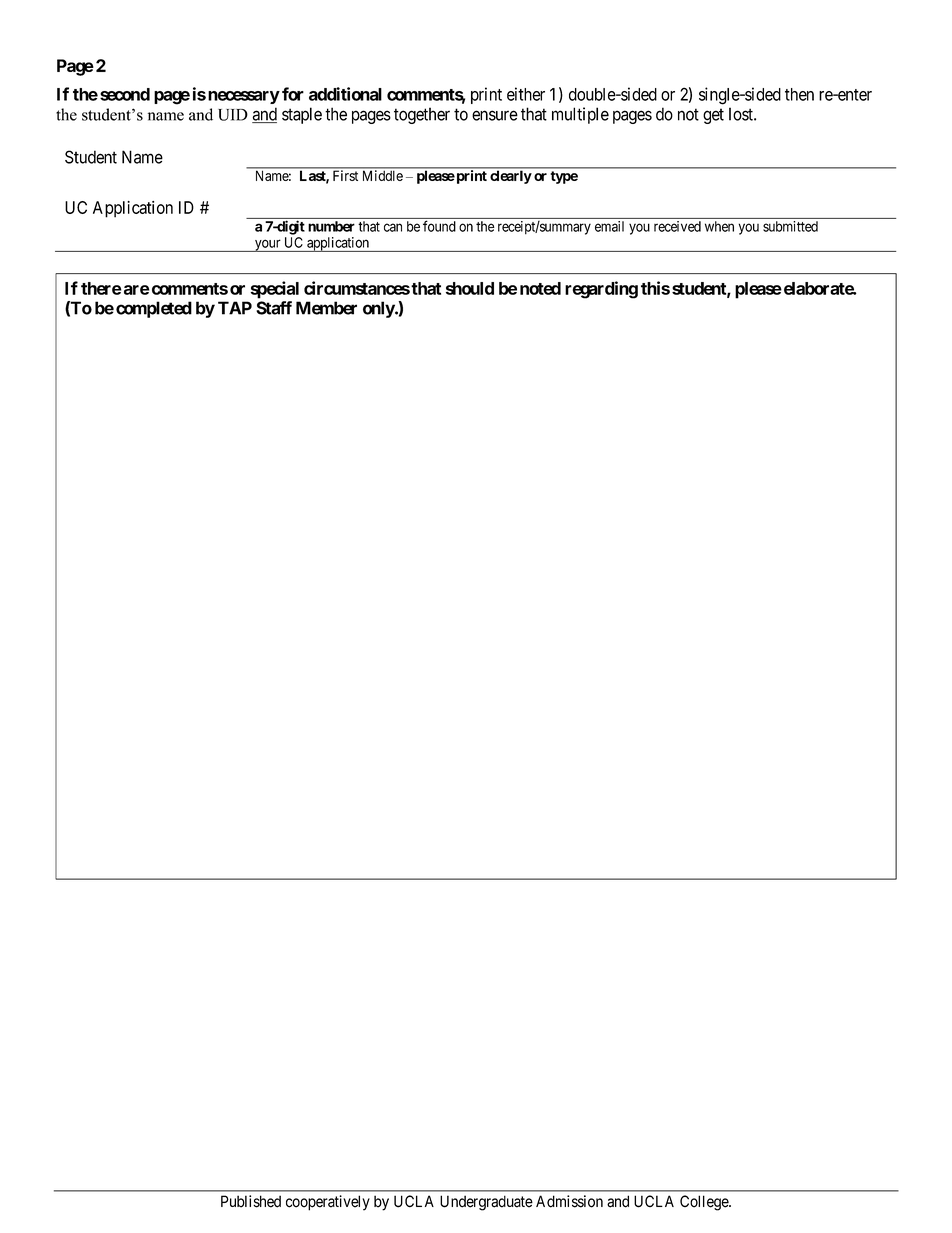  Describe the element at coordinates (601, 290) in the screenshot. I see `regarding` at that location.
